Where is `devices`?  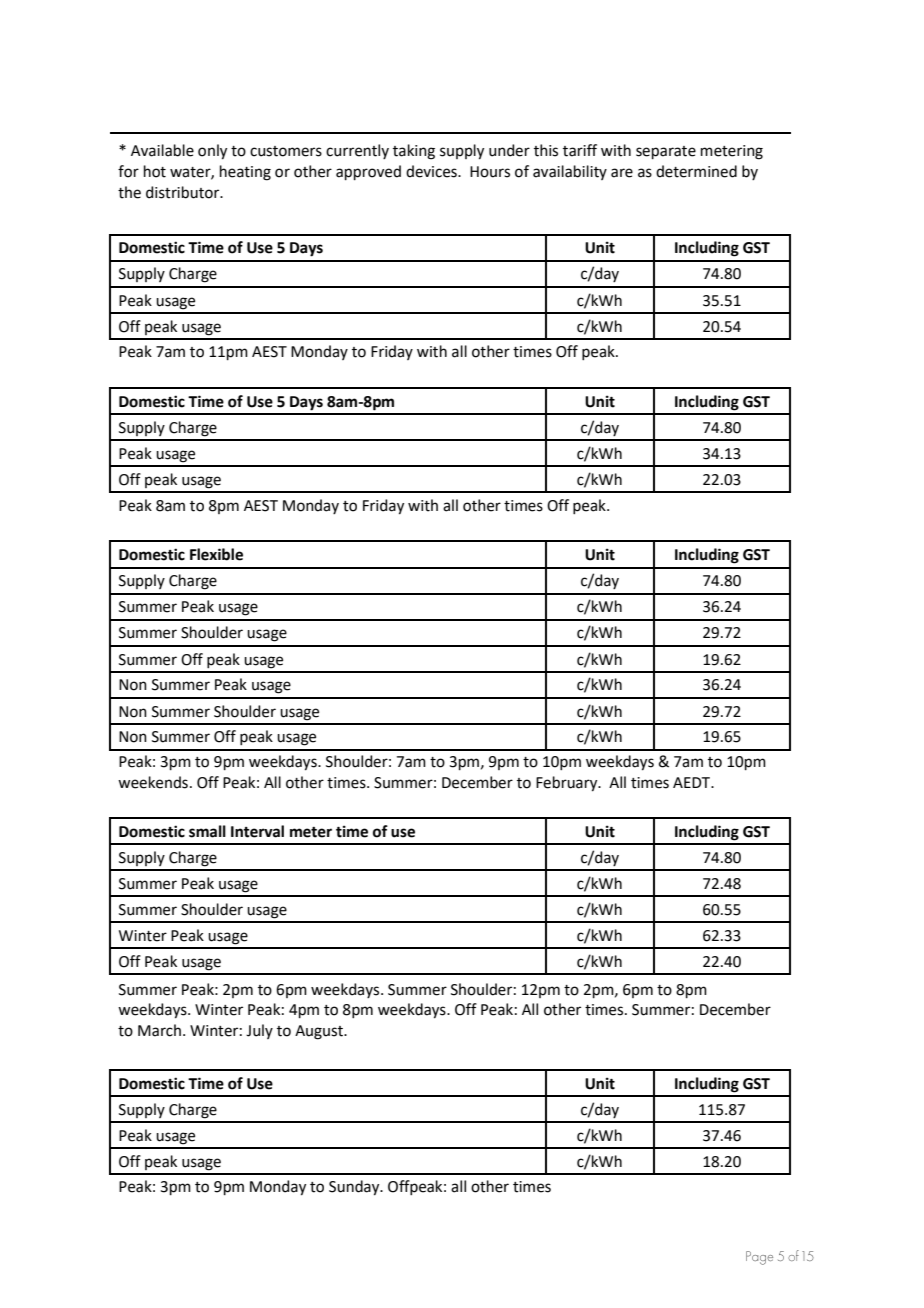 devices is located at coordinates (432, 171).
